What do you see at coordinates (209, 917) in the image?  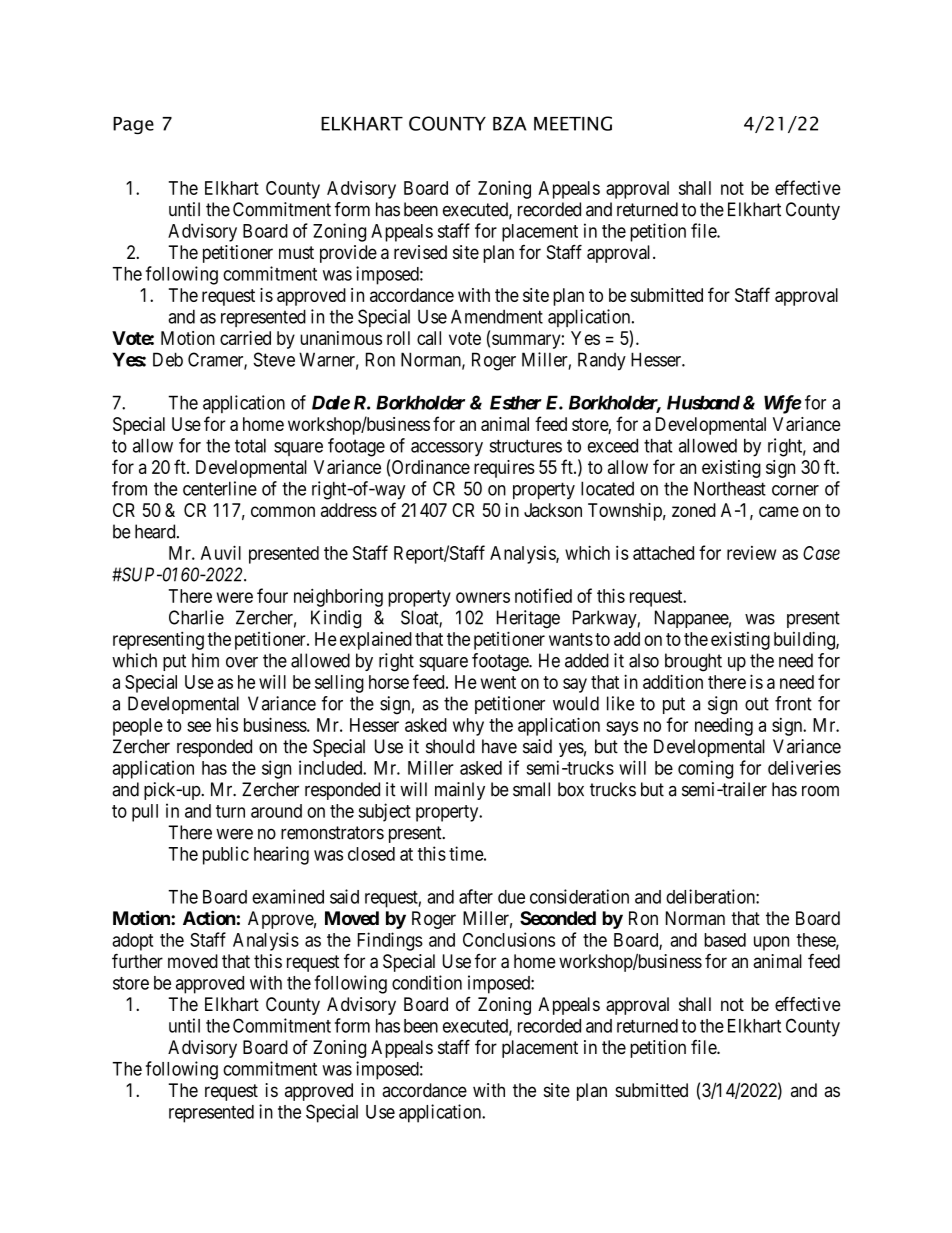 I see `Action` at bounding box center [209, 917].
